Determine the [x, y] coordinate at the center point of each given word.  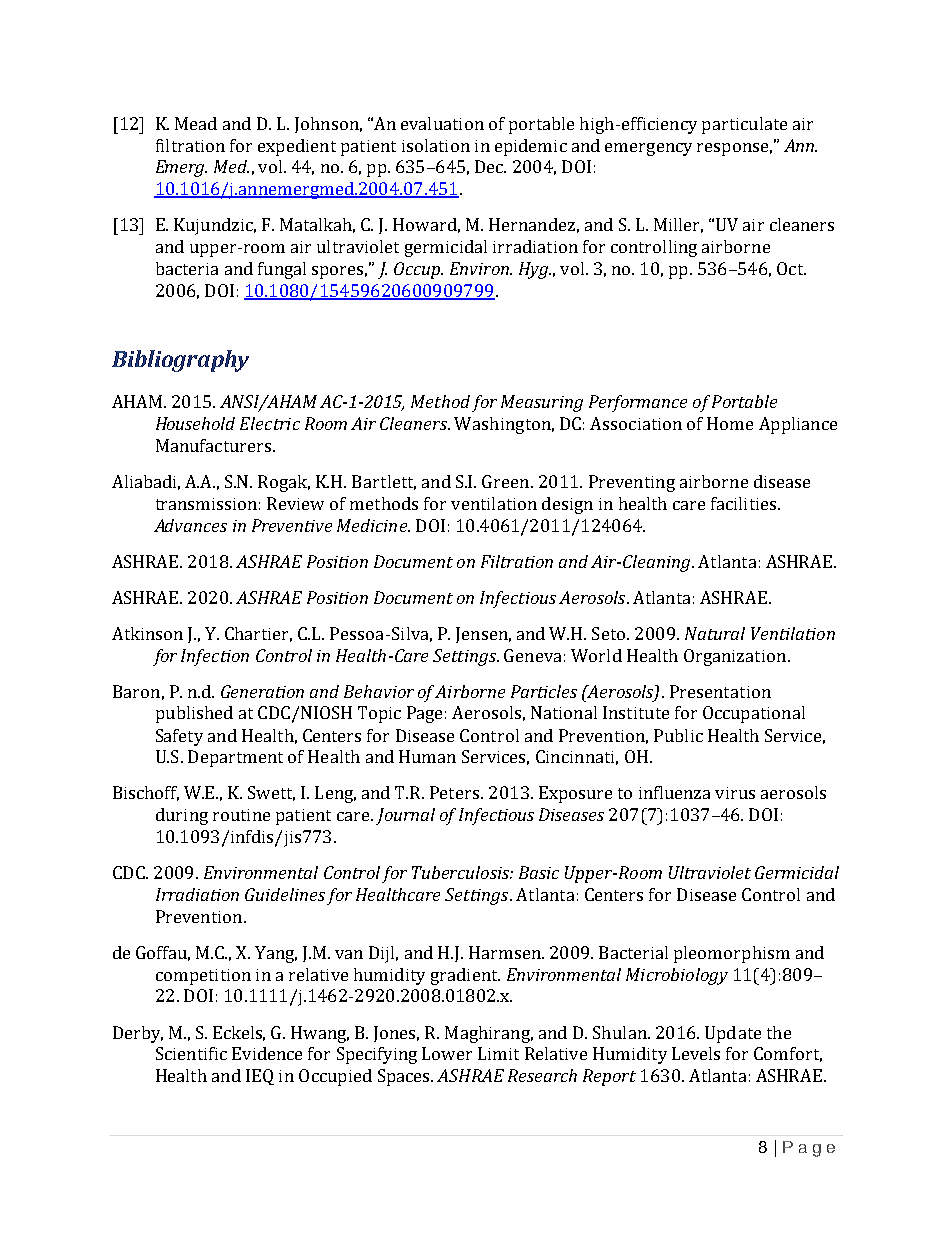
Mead [196, 123]
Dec [490, 166]
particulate [744, 125]
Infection [215, 657]
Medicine [373, 525]
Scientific [191, 1053]
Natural [715, 633]
